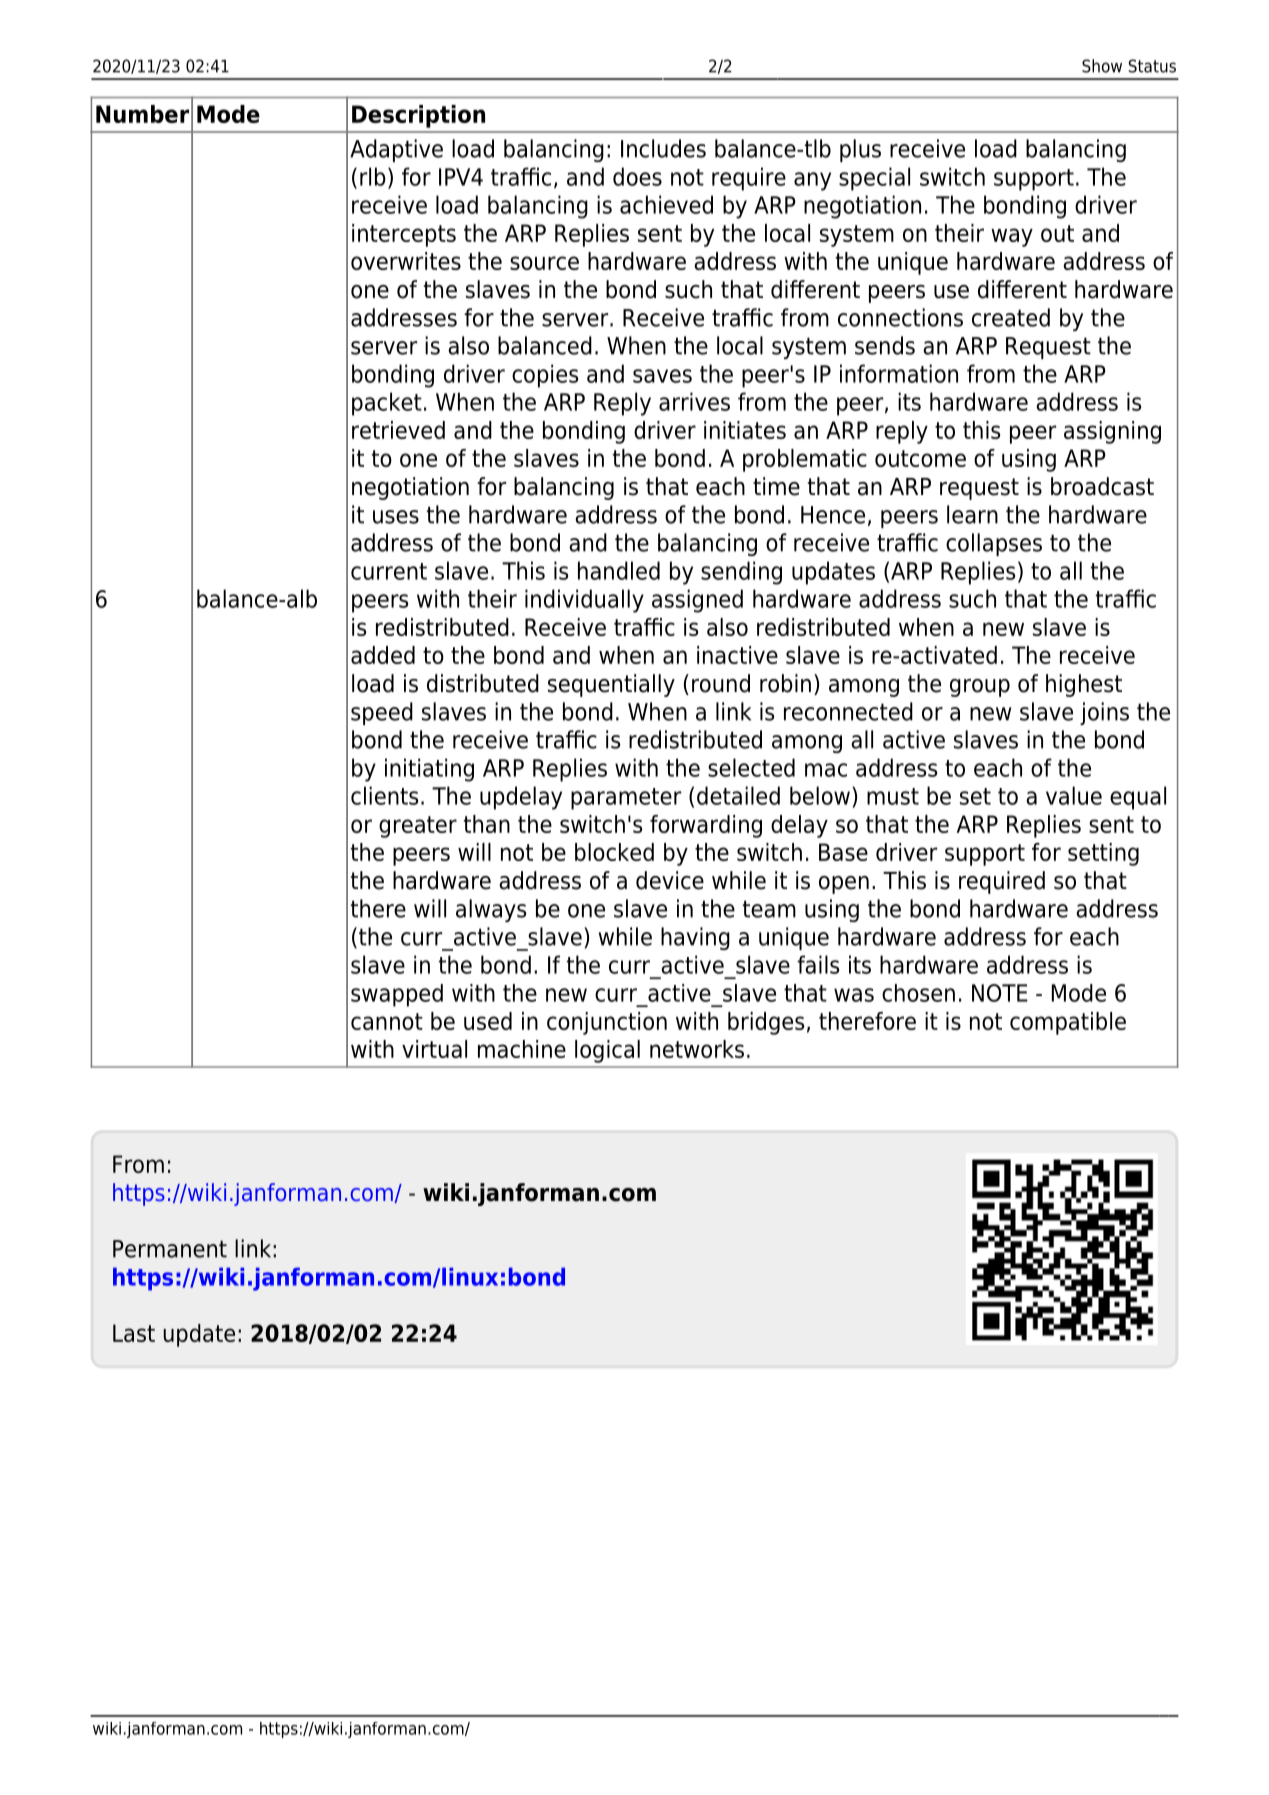  What do you see at coordinates (663, 148) in the screenshot?
I see `Includes` at bounding box center [663, 148].
